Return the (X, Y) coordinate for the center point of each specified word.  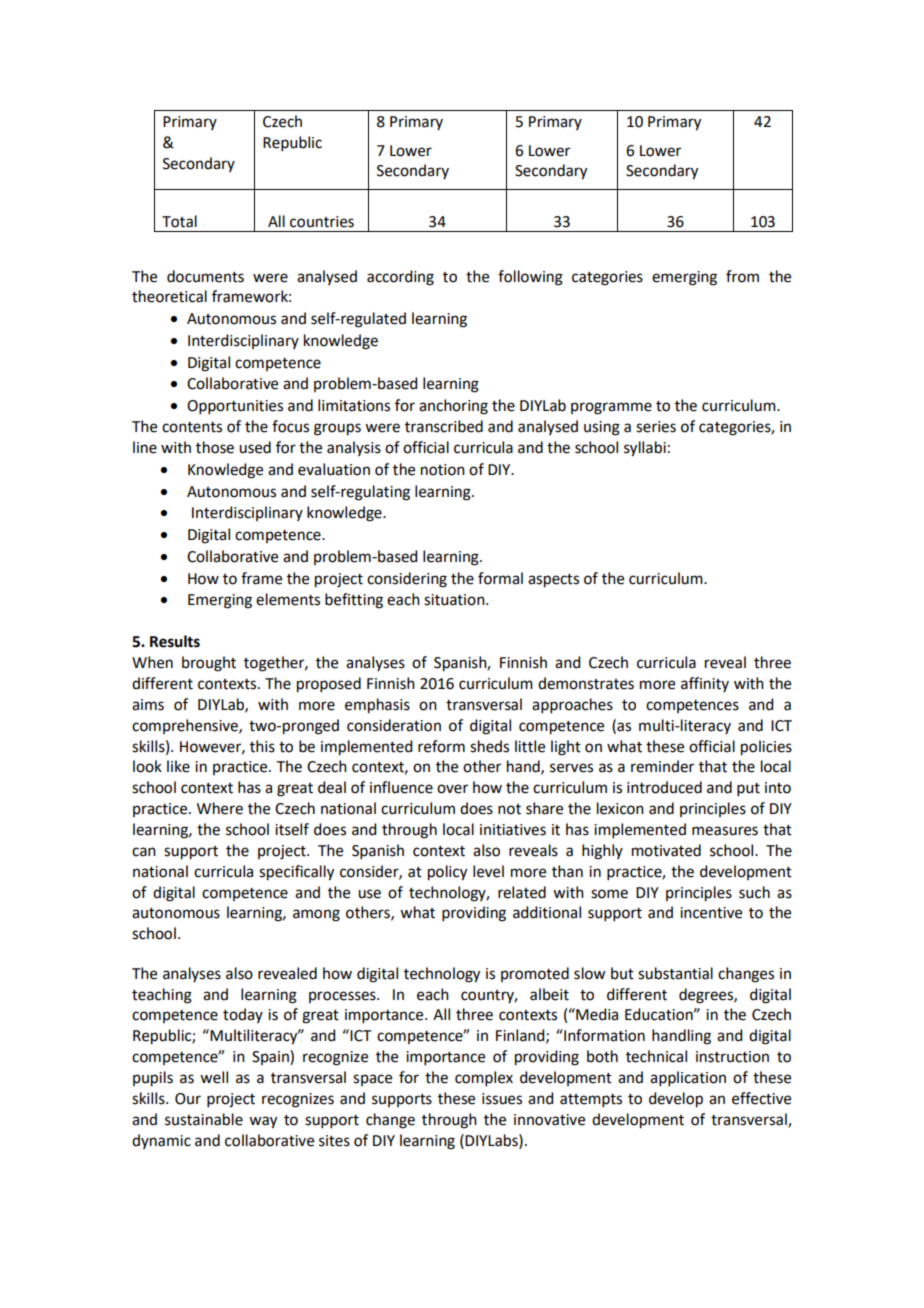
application (688, 1078)
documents (205, 276)
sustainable (204, 1119)
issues (502, 1099)
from (742, 276)
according (400, 278)
